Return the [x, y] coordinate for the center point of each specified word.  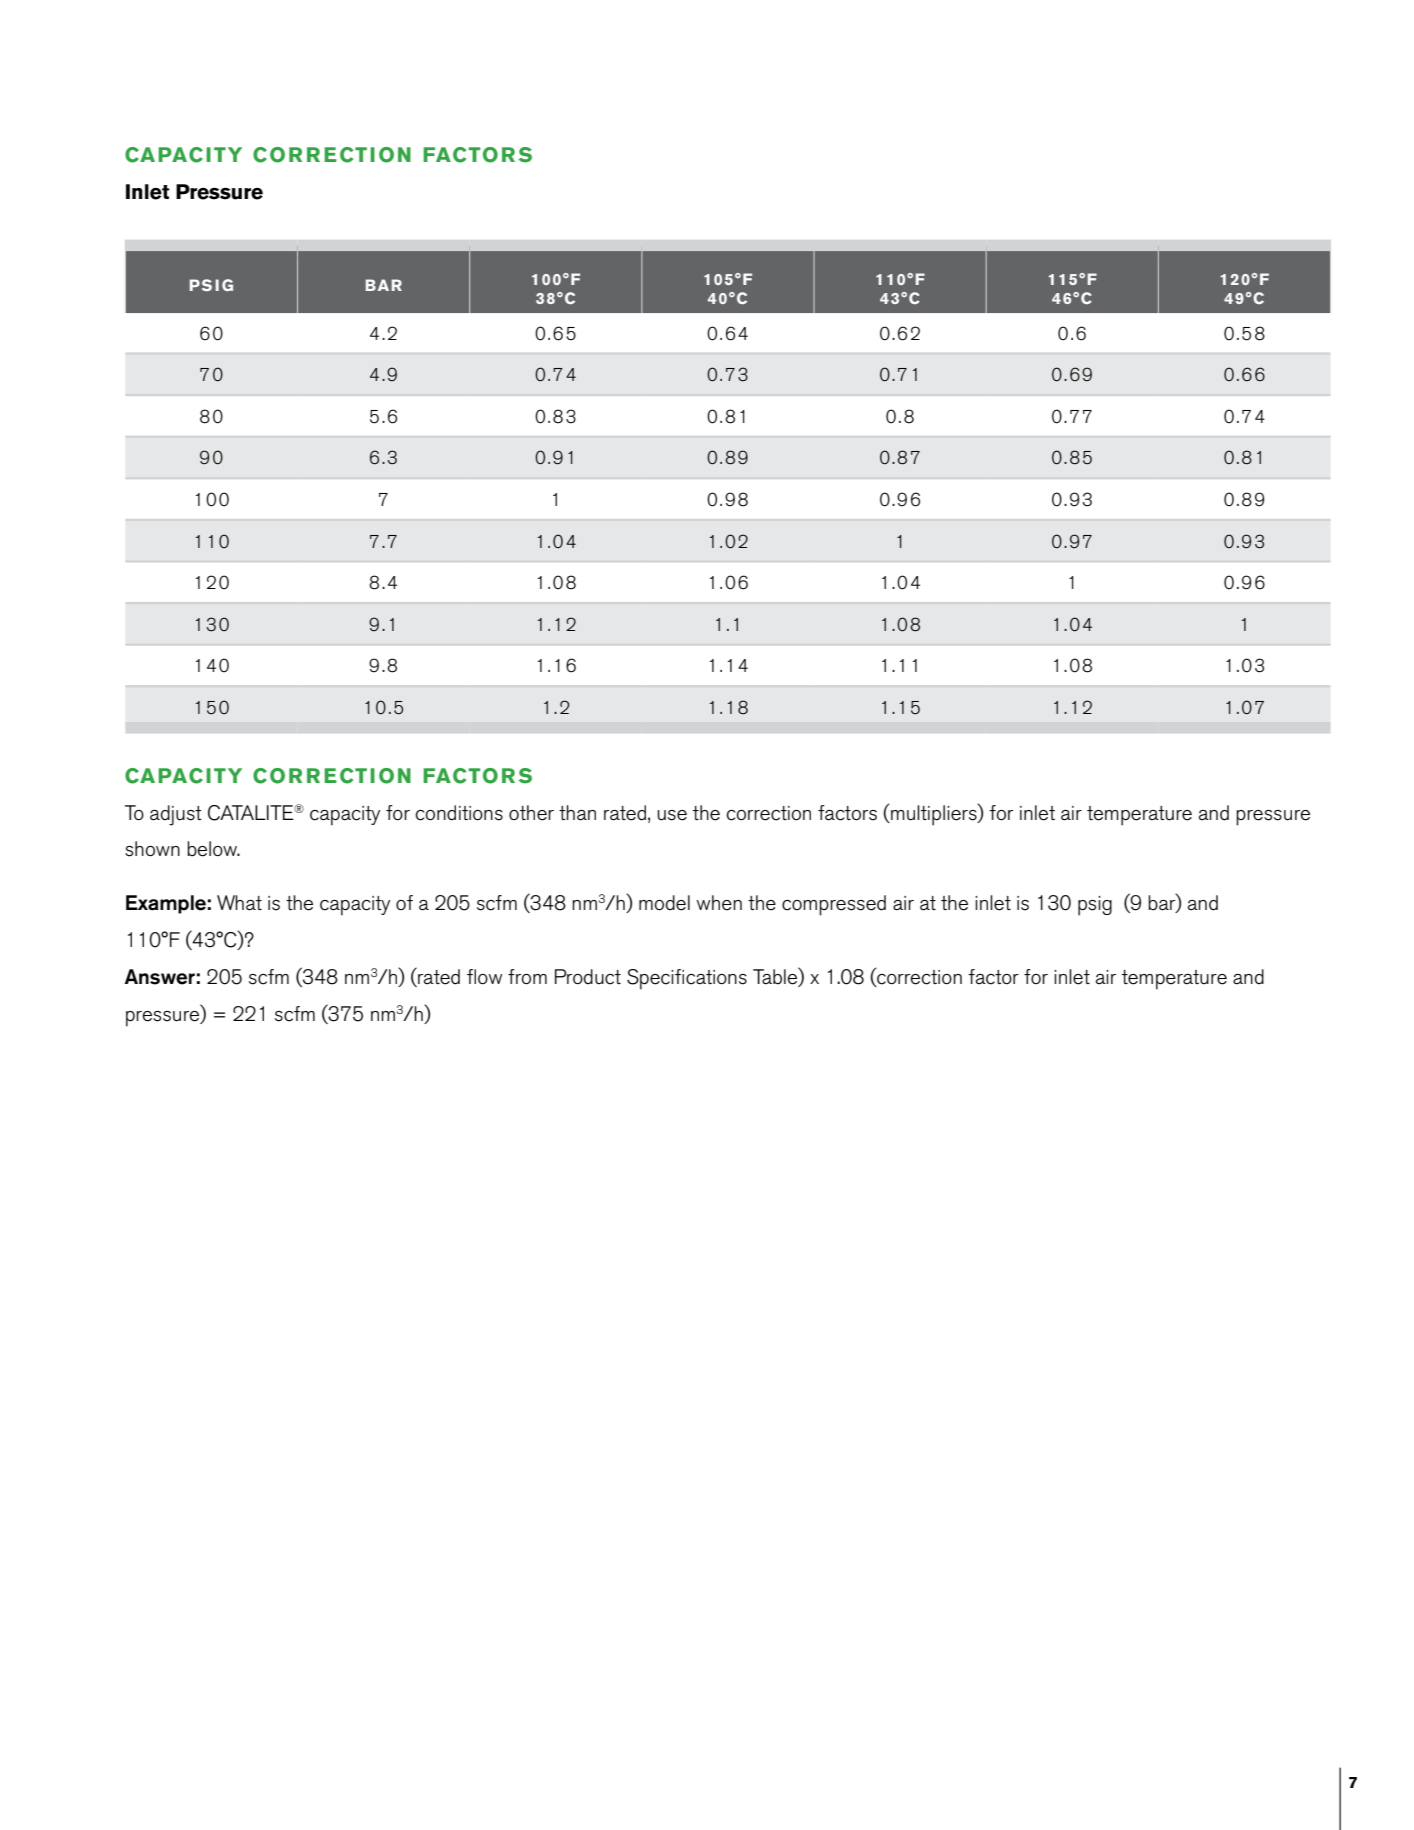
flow [484, 977]
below [213, 849]
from [527, 977]
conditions [459, 813]
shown [152, 849]
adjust [176, 815]
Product [588, 977]
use [672, 815]
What [239, 903]
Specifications [687, 979]
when [719, 903]
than [577, 813]
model [664, 903]
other [531, 813]
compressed [834, 905]
